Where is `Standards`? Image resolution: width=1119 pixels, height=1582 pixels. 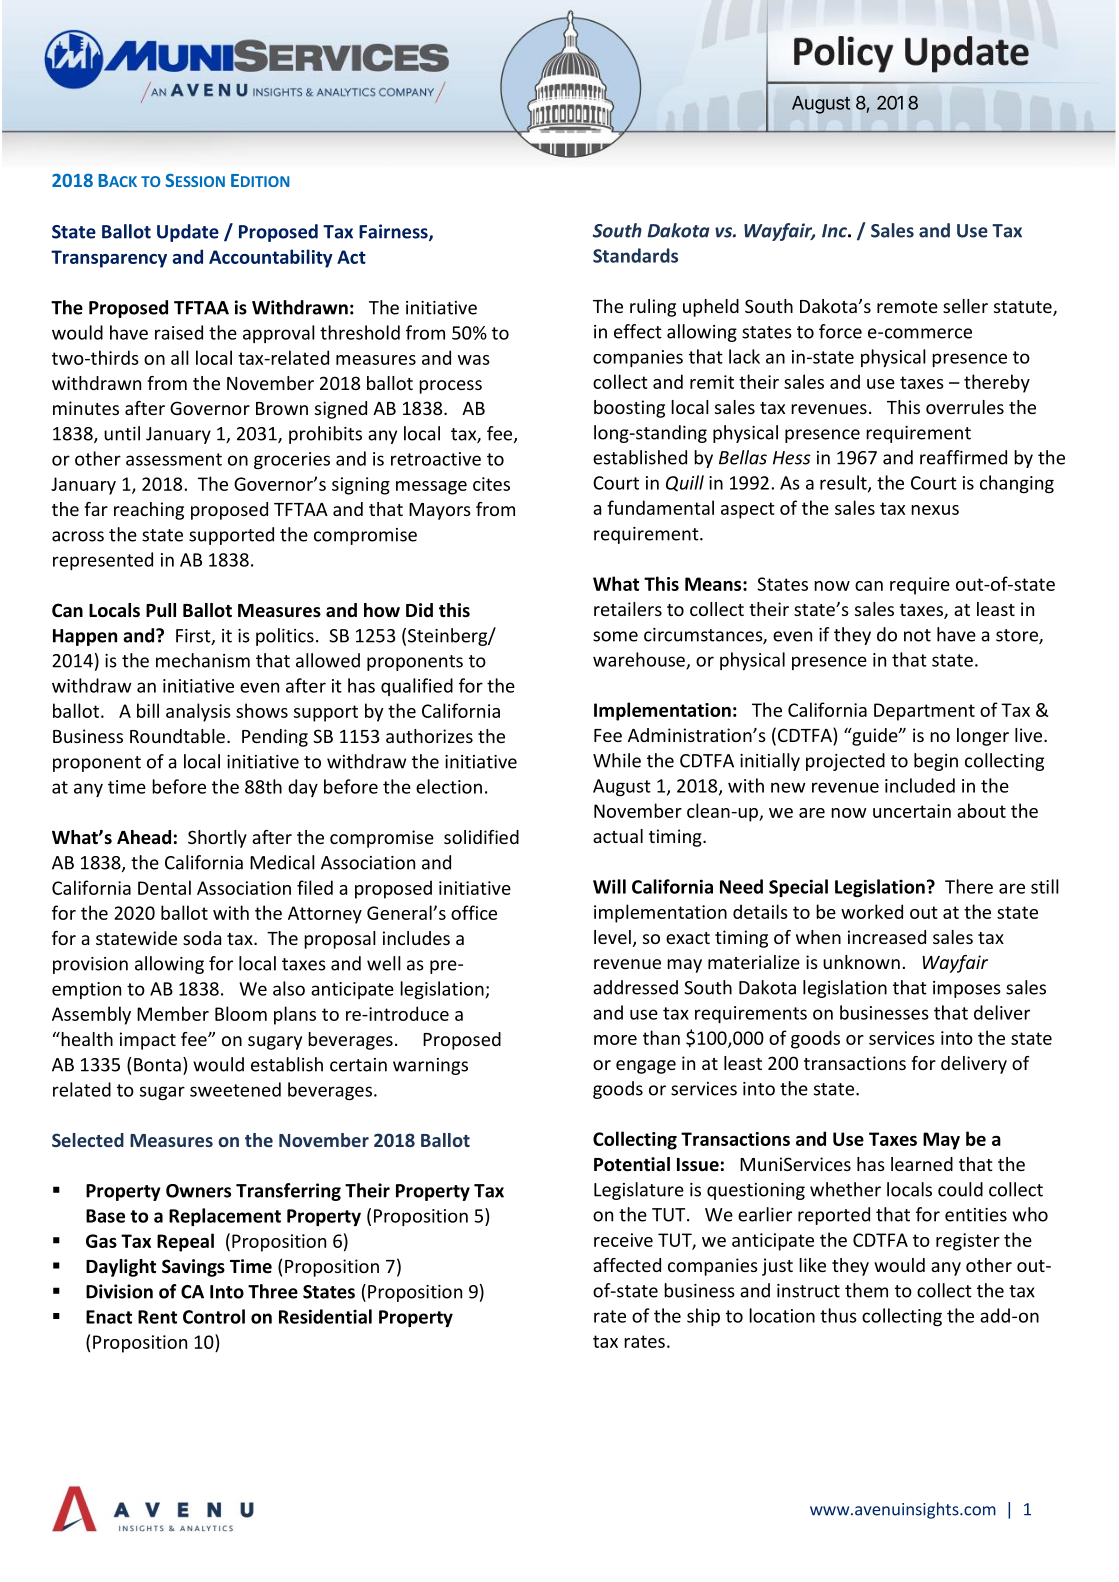 Standards is located at coordinates (635, 255).
